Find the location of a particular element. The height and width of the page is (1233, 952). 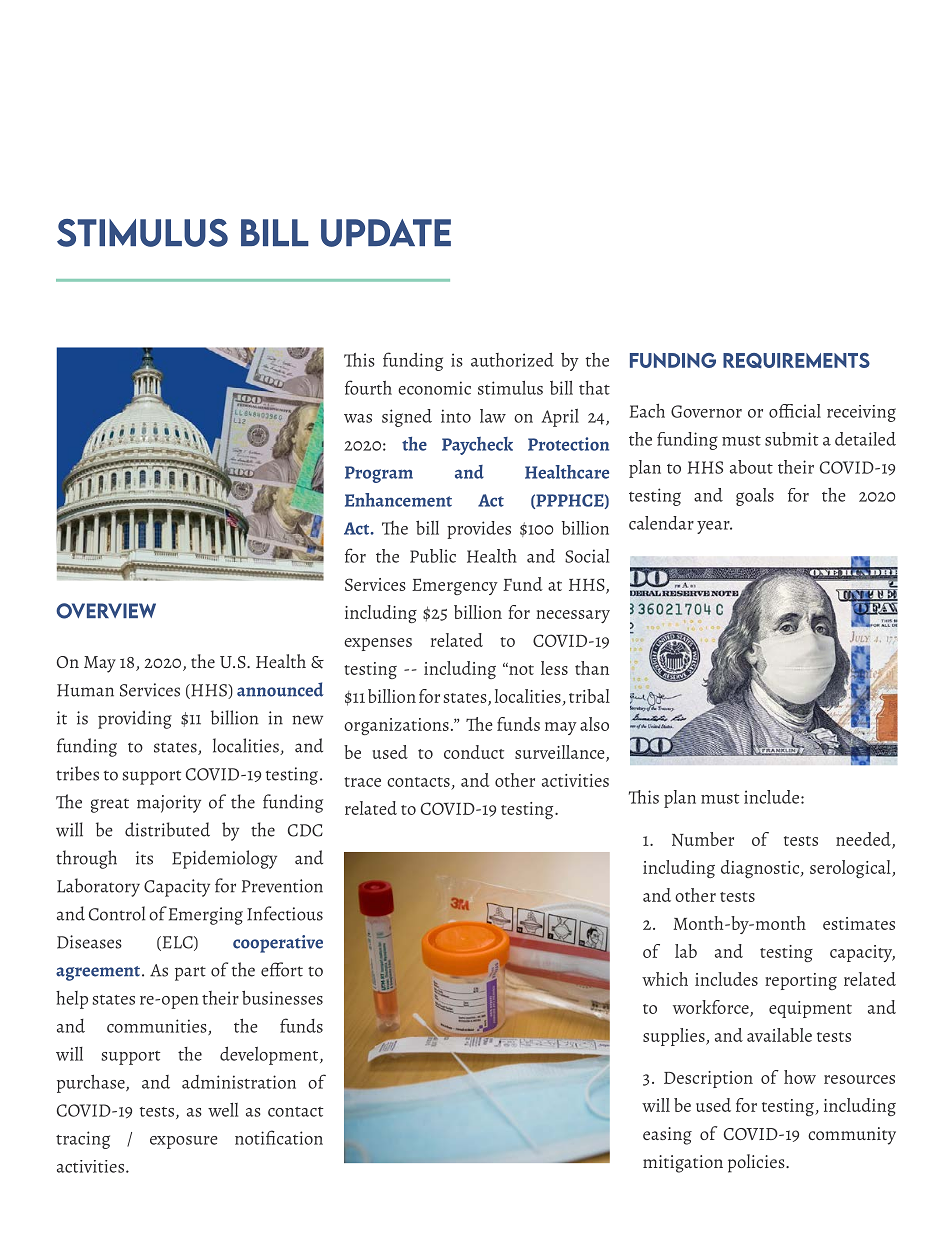

Paycheck is located at coordinates (477, 446).
